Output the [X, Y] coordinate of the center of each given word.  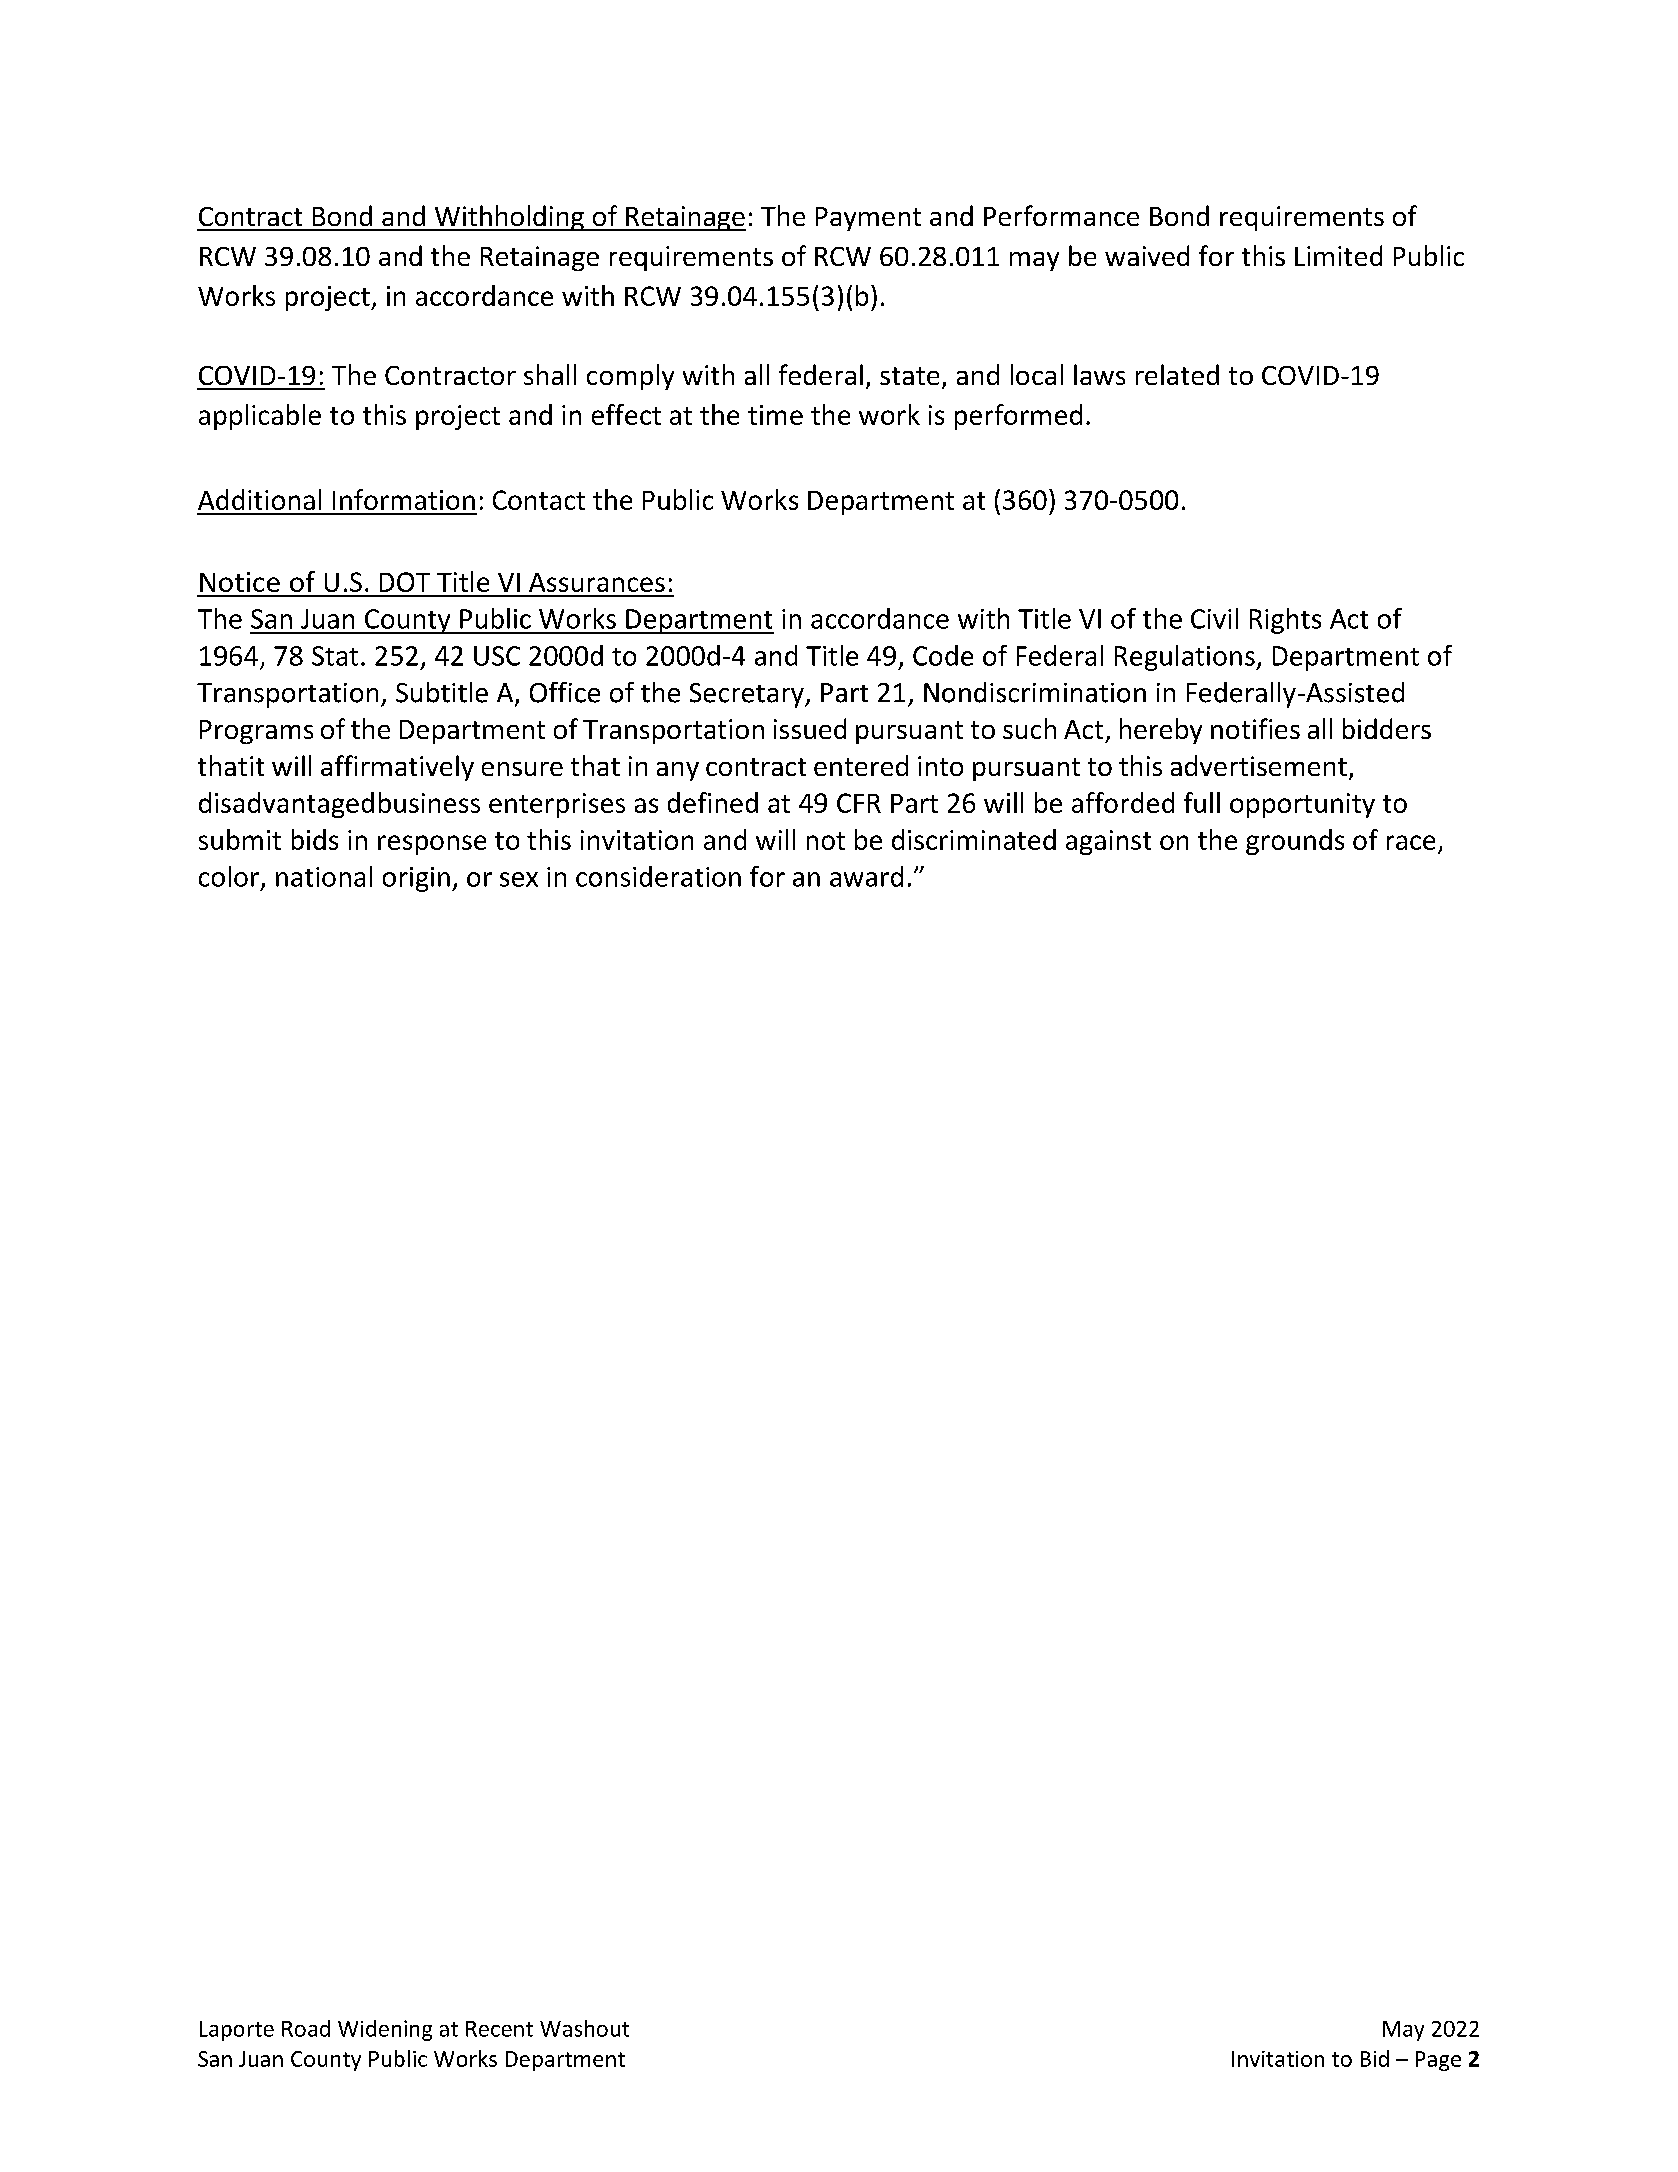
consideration [658, 876]
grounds [1295, 842]
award [866, 876]
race [1411, 842]
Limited [1338, 255]
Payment [868, 219]
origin [416, 879]
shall [550, 374]
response [432, 845]
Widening [385, 2030]
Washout [584, 2028]
